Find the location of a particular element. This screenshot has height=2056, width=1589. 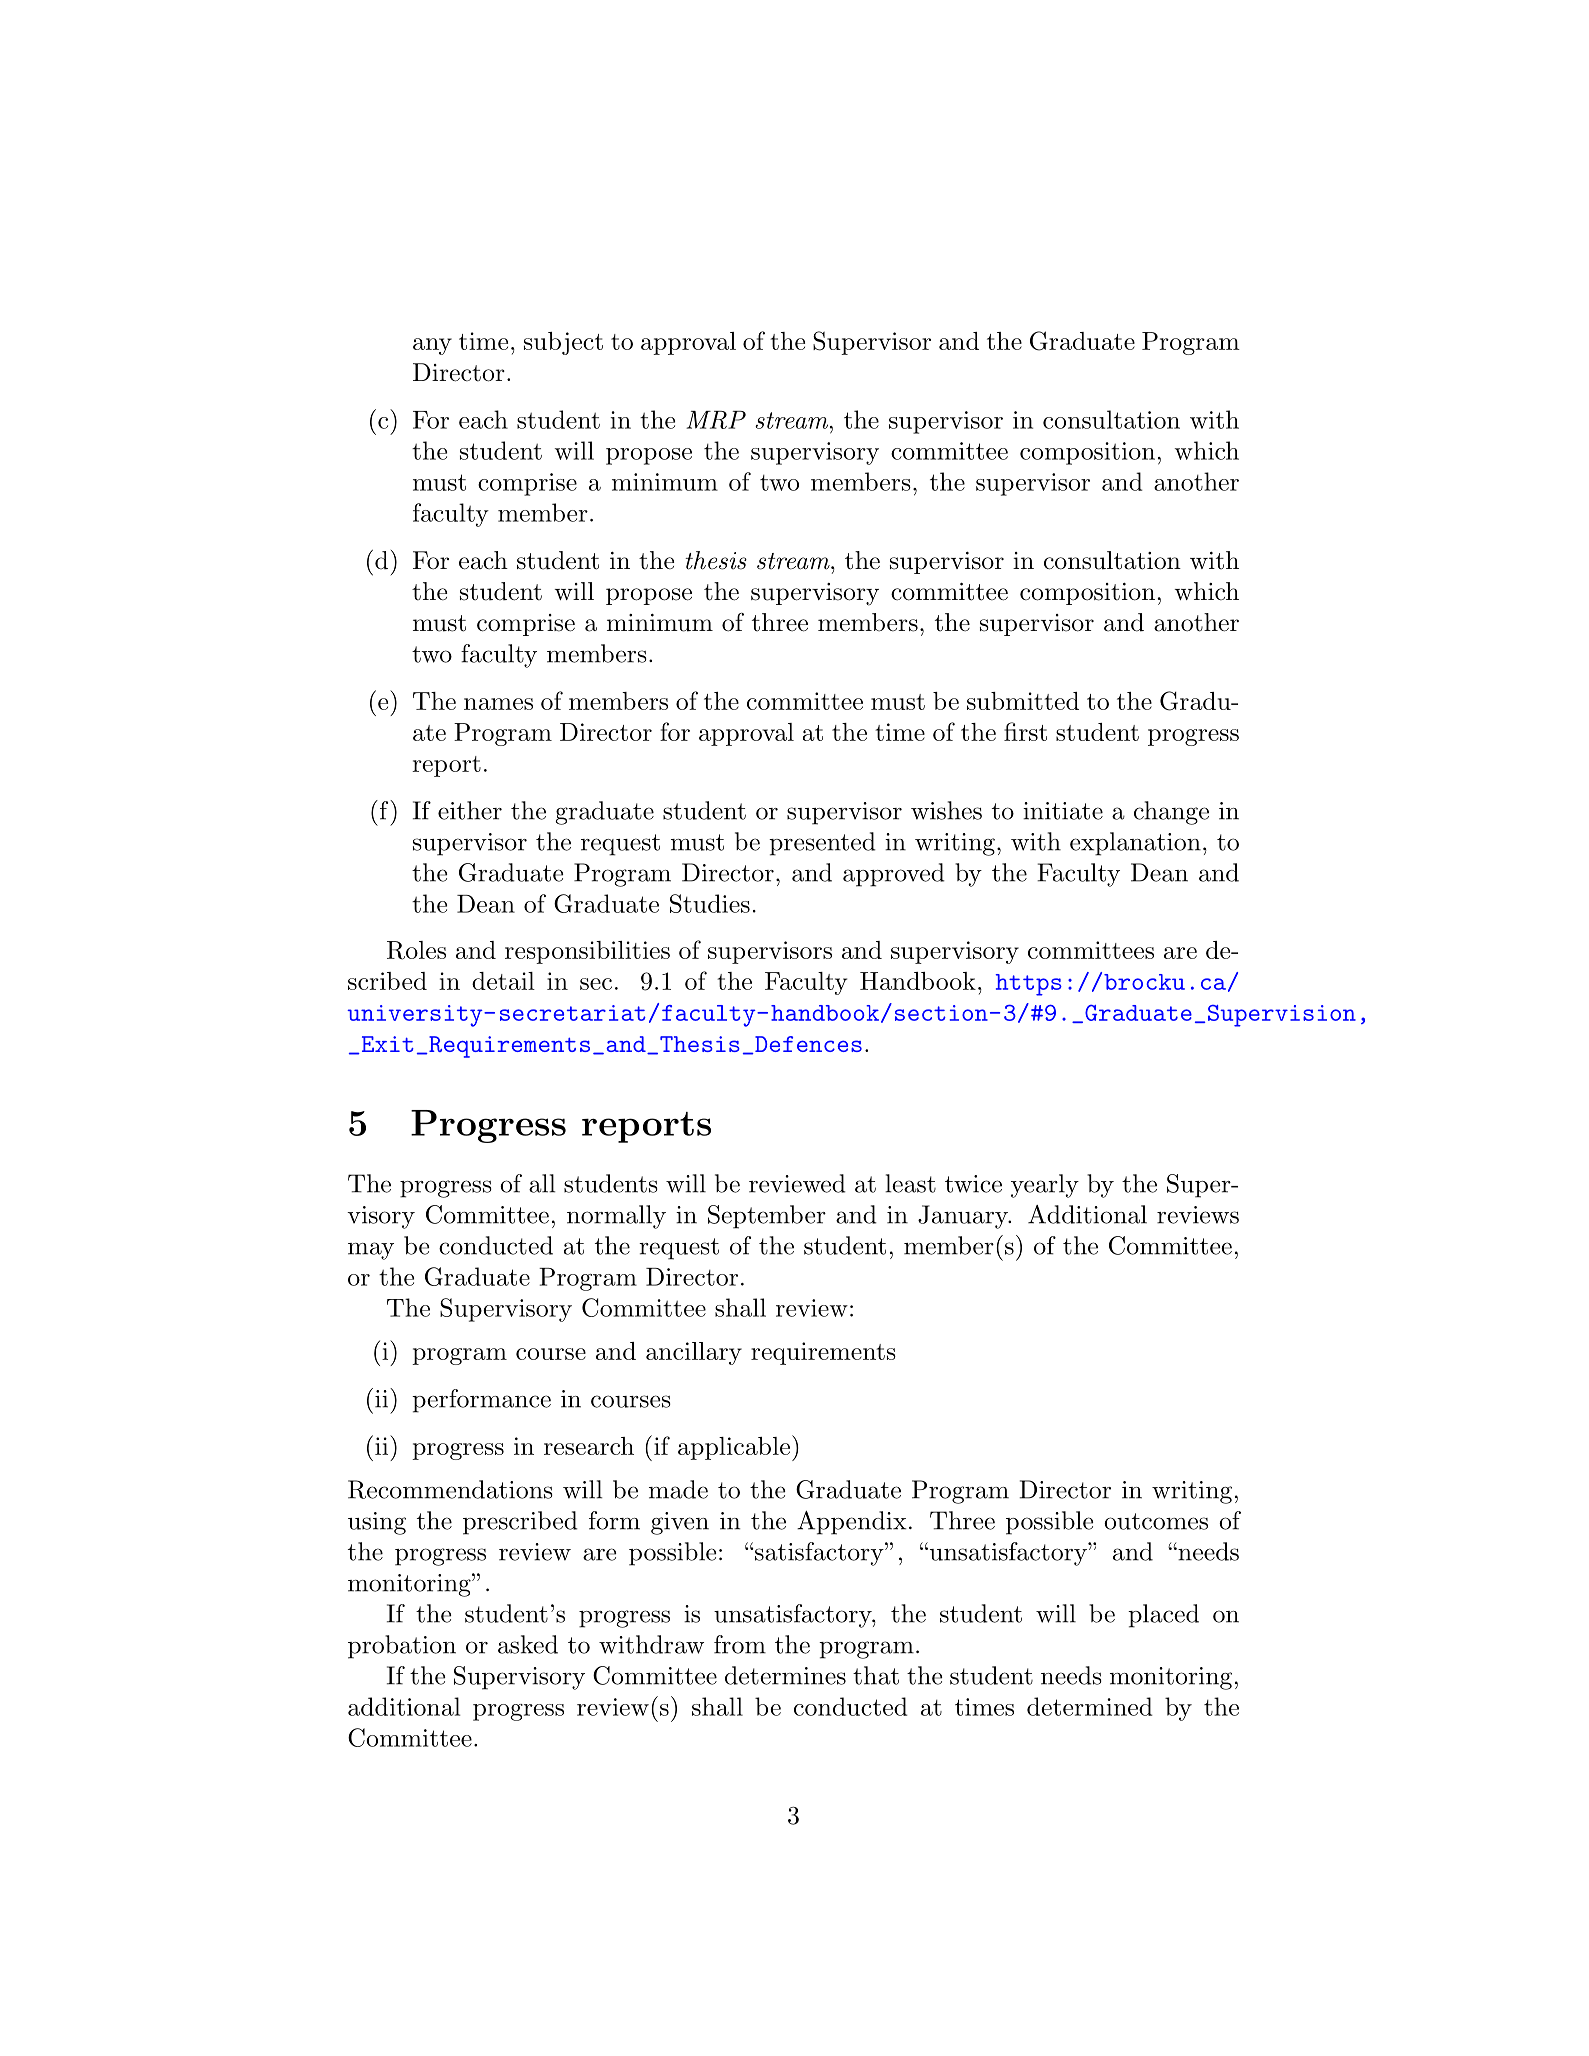

initiate is located at coordinates (1063, 811).
